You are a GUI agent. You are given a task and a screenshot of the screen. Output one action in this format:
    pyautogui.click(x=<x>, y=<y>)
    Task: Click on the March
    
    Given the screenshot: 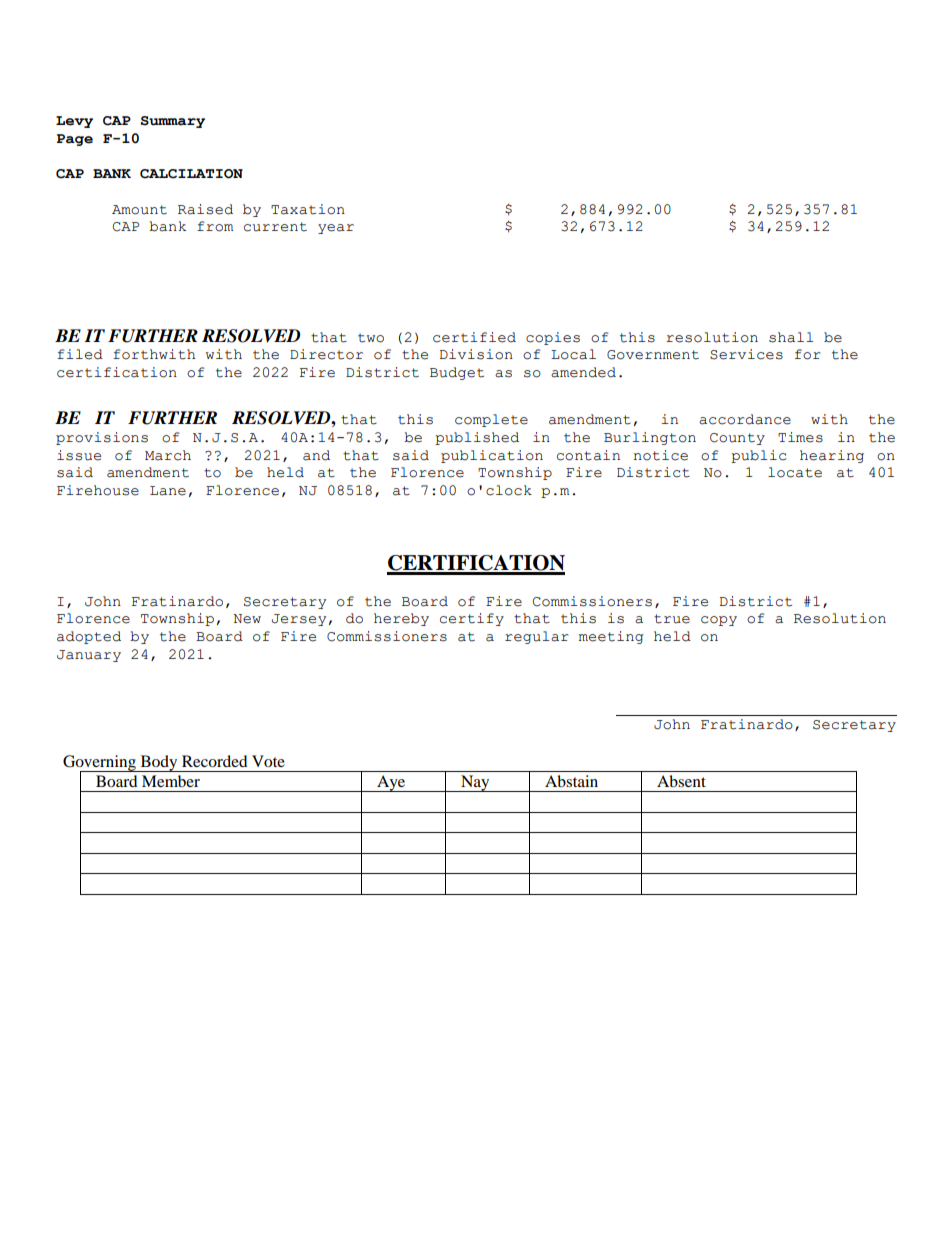 What is the action you would take?
    pyautogui.click(x=168, y=455)
